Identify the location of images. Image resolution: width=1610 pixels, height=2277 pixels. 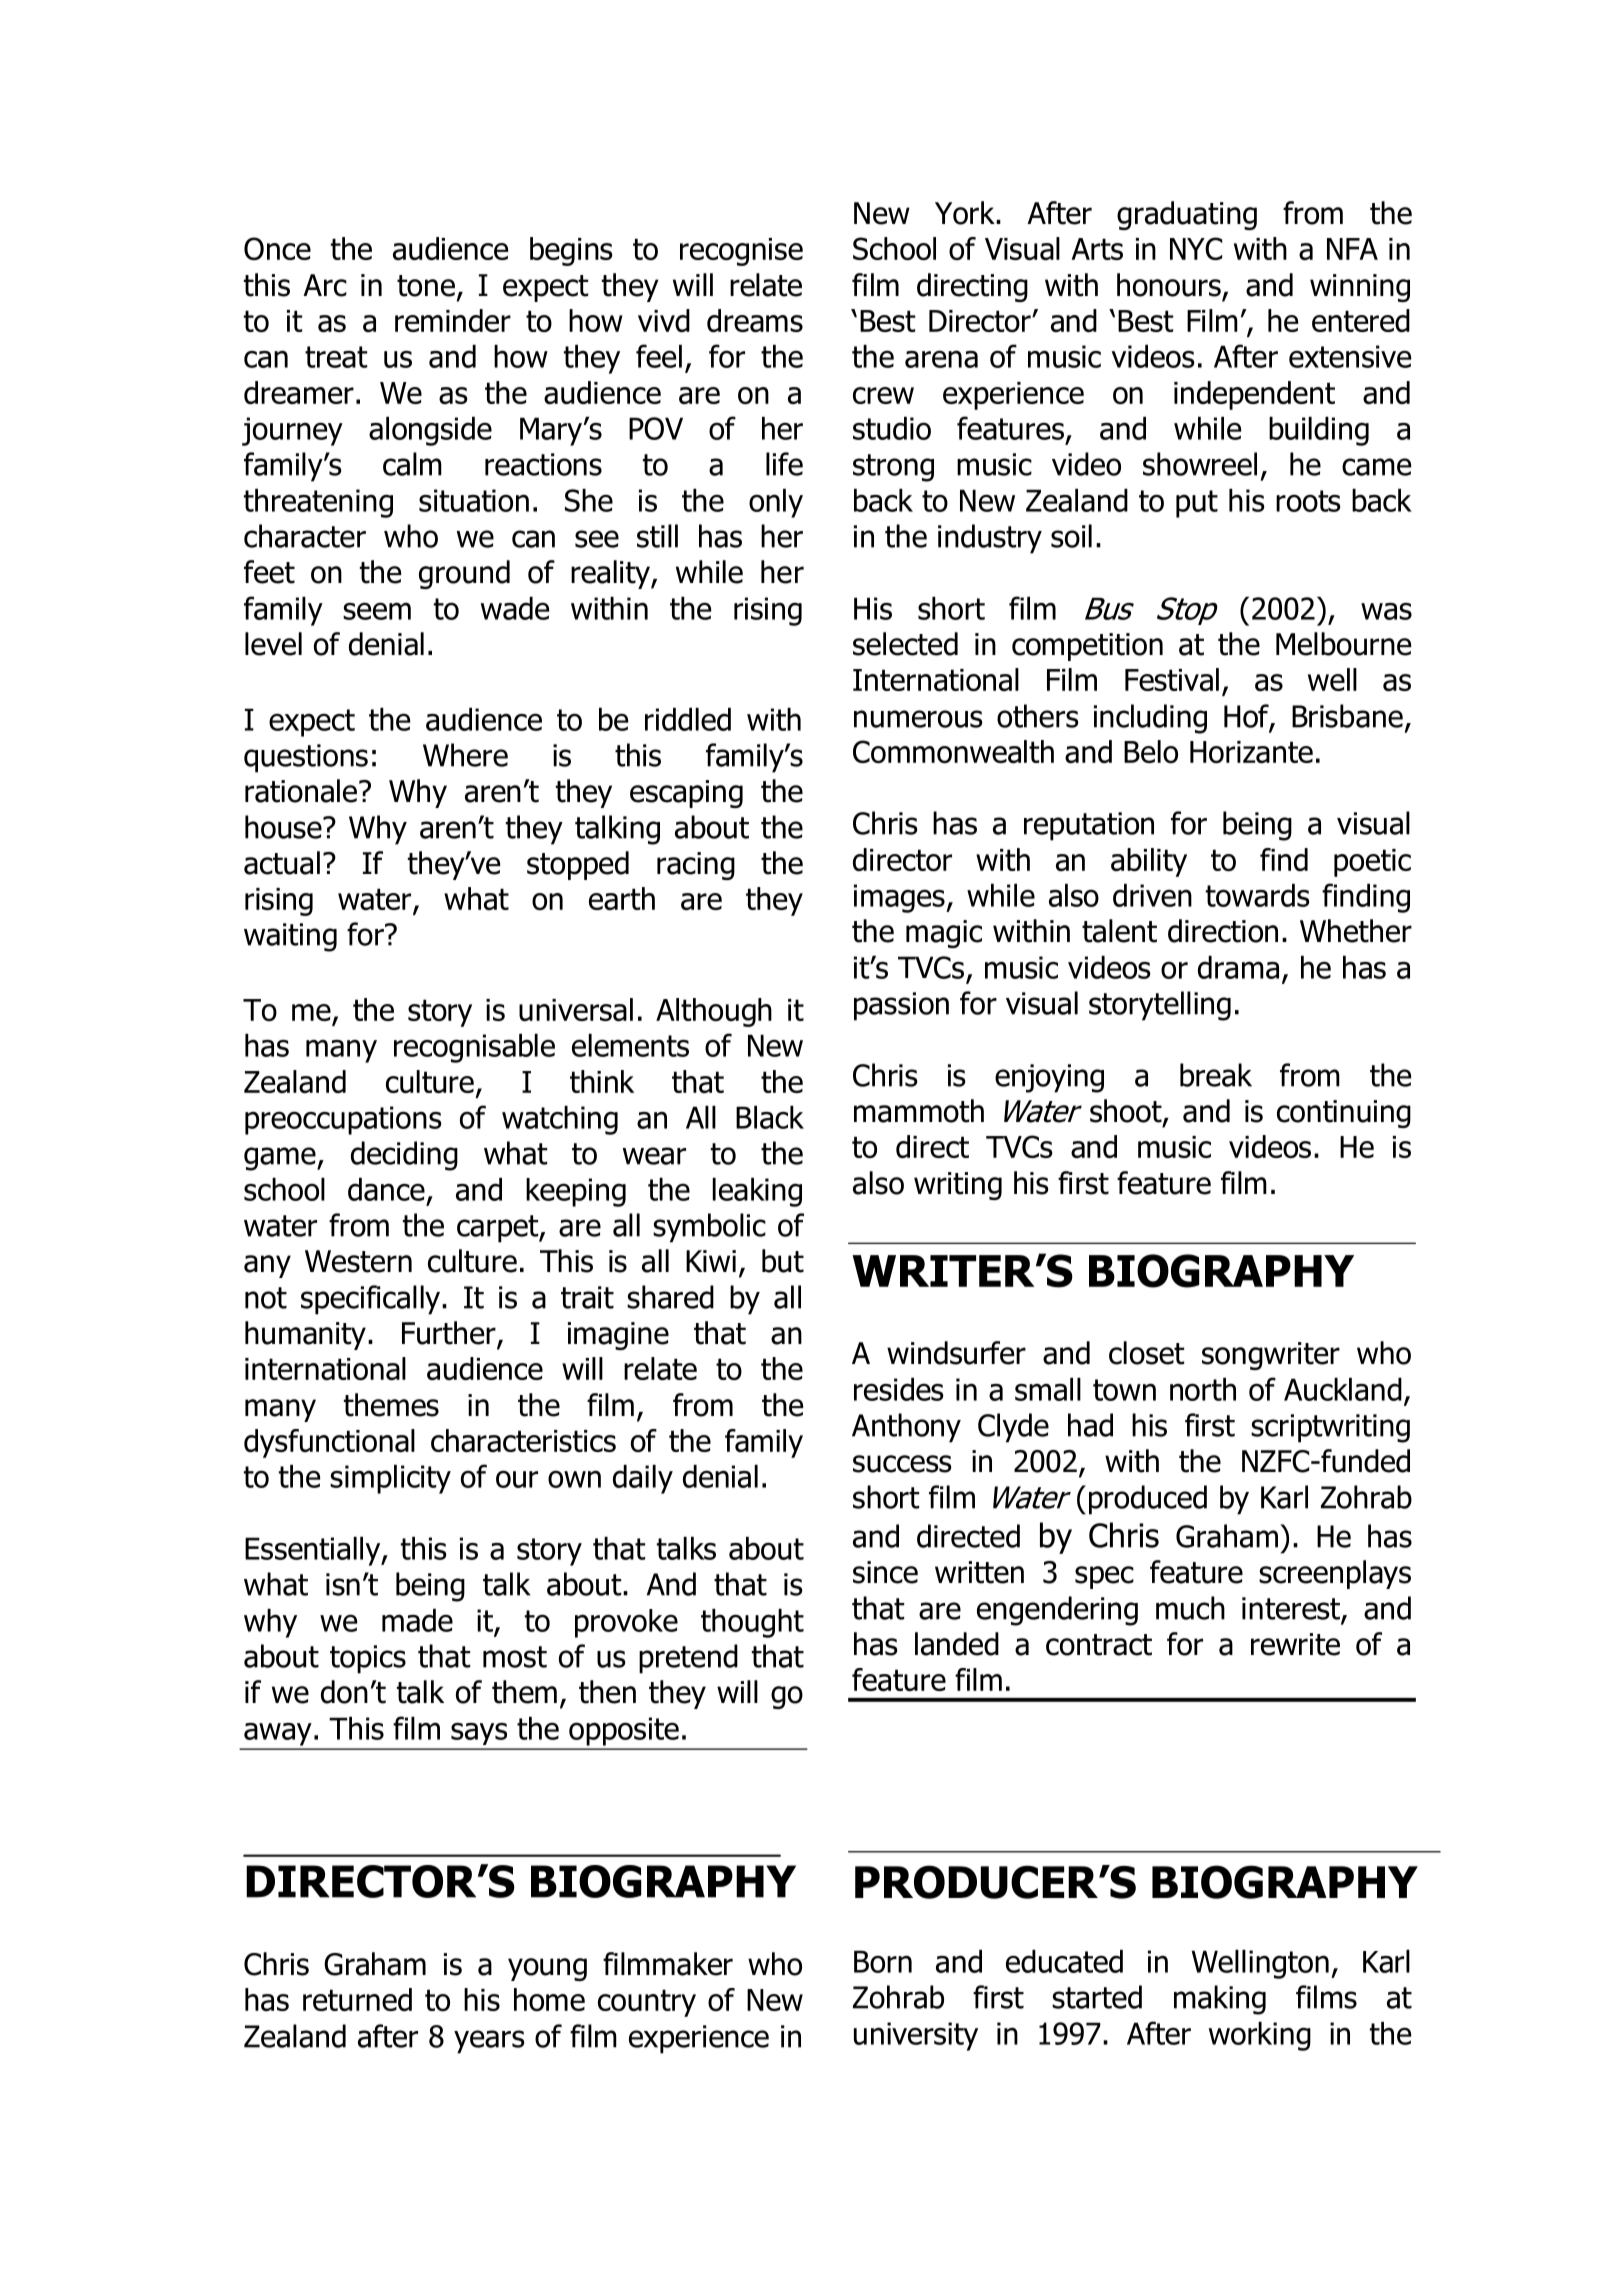
(900, 898).
